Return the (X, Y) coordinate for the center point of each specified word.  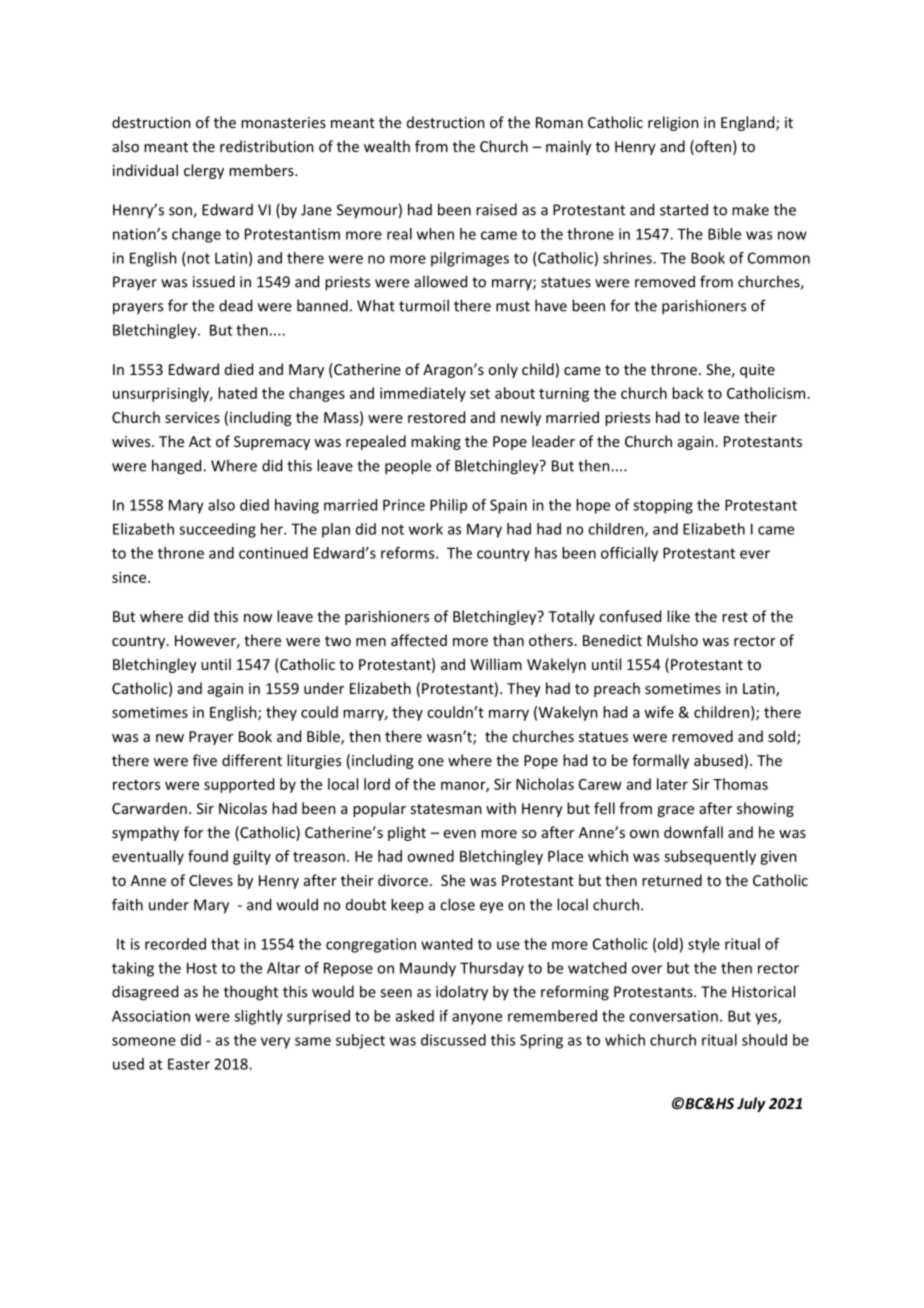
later (672, 784)
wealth (387, 146)
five (205, 760)
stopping (663, 506)
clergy (204, 171)
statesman (446, 809)
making (436, 442)
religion (673, 123)
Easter (189, 1064)
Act (200, 441)
